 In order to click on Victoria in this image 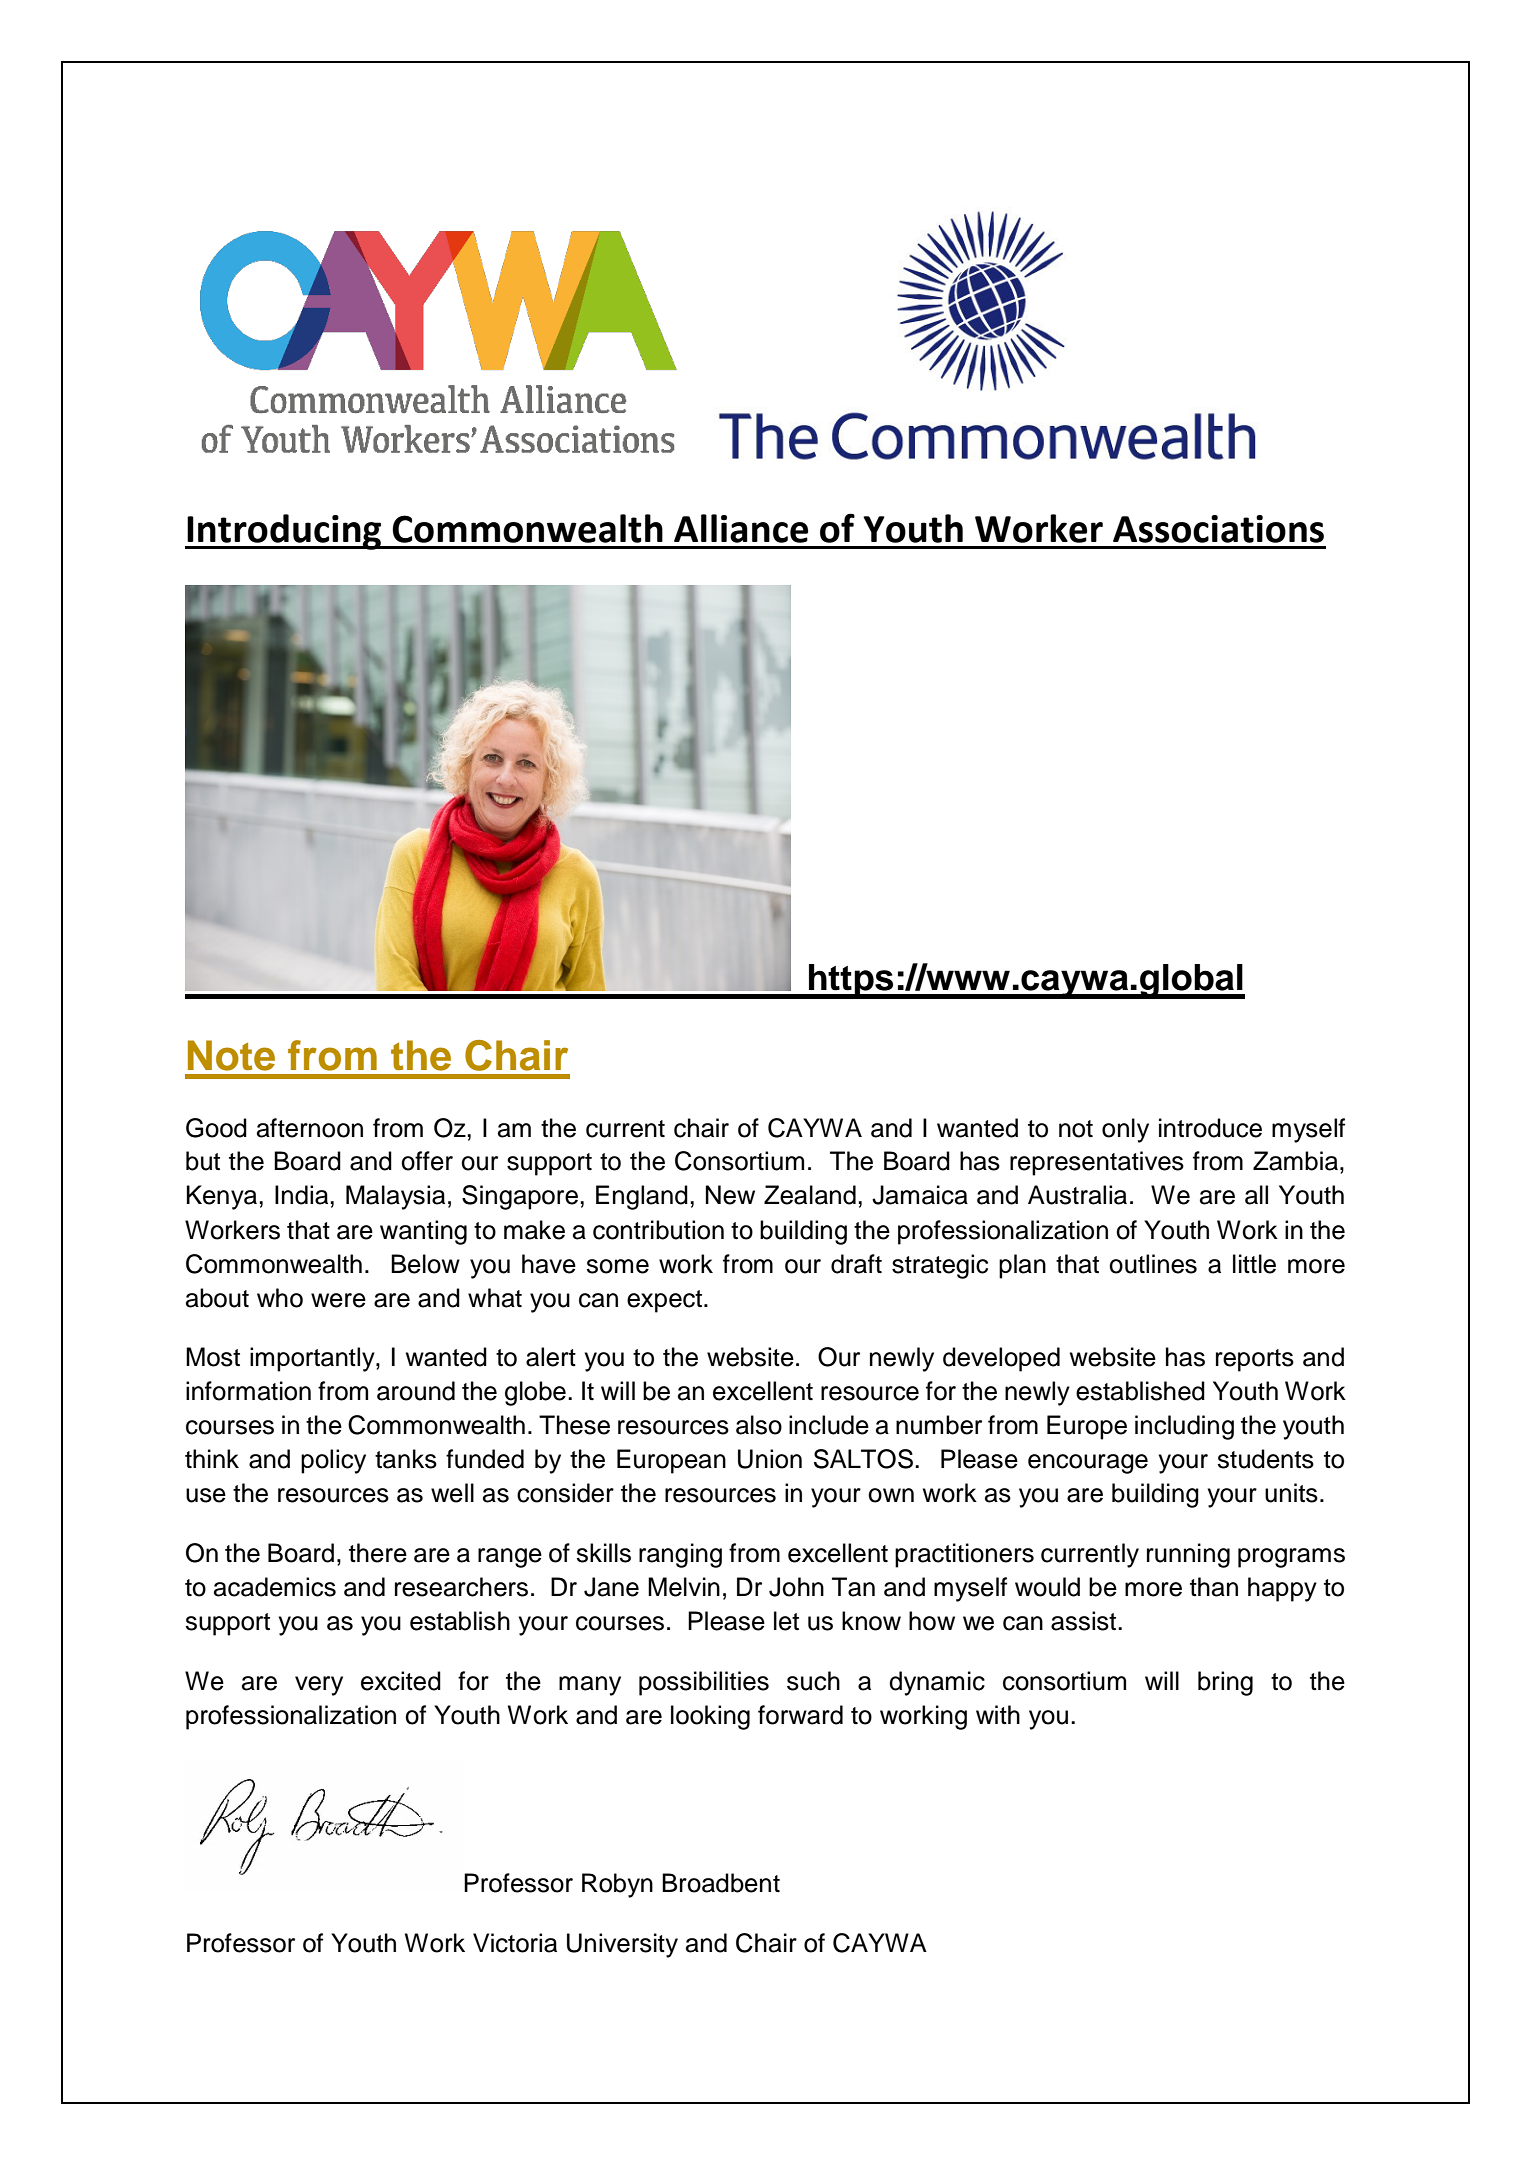, I will do `click(515, 1943)`.
